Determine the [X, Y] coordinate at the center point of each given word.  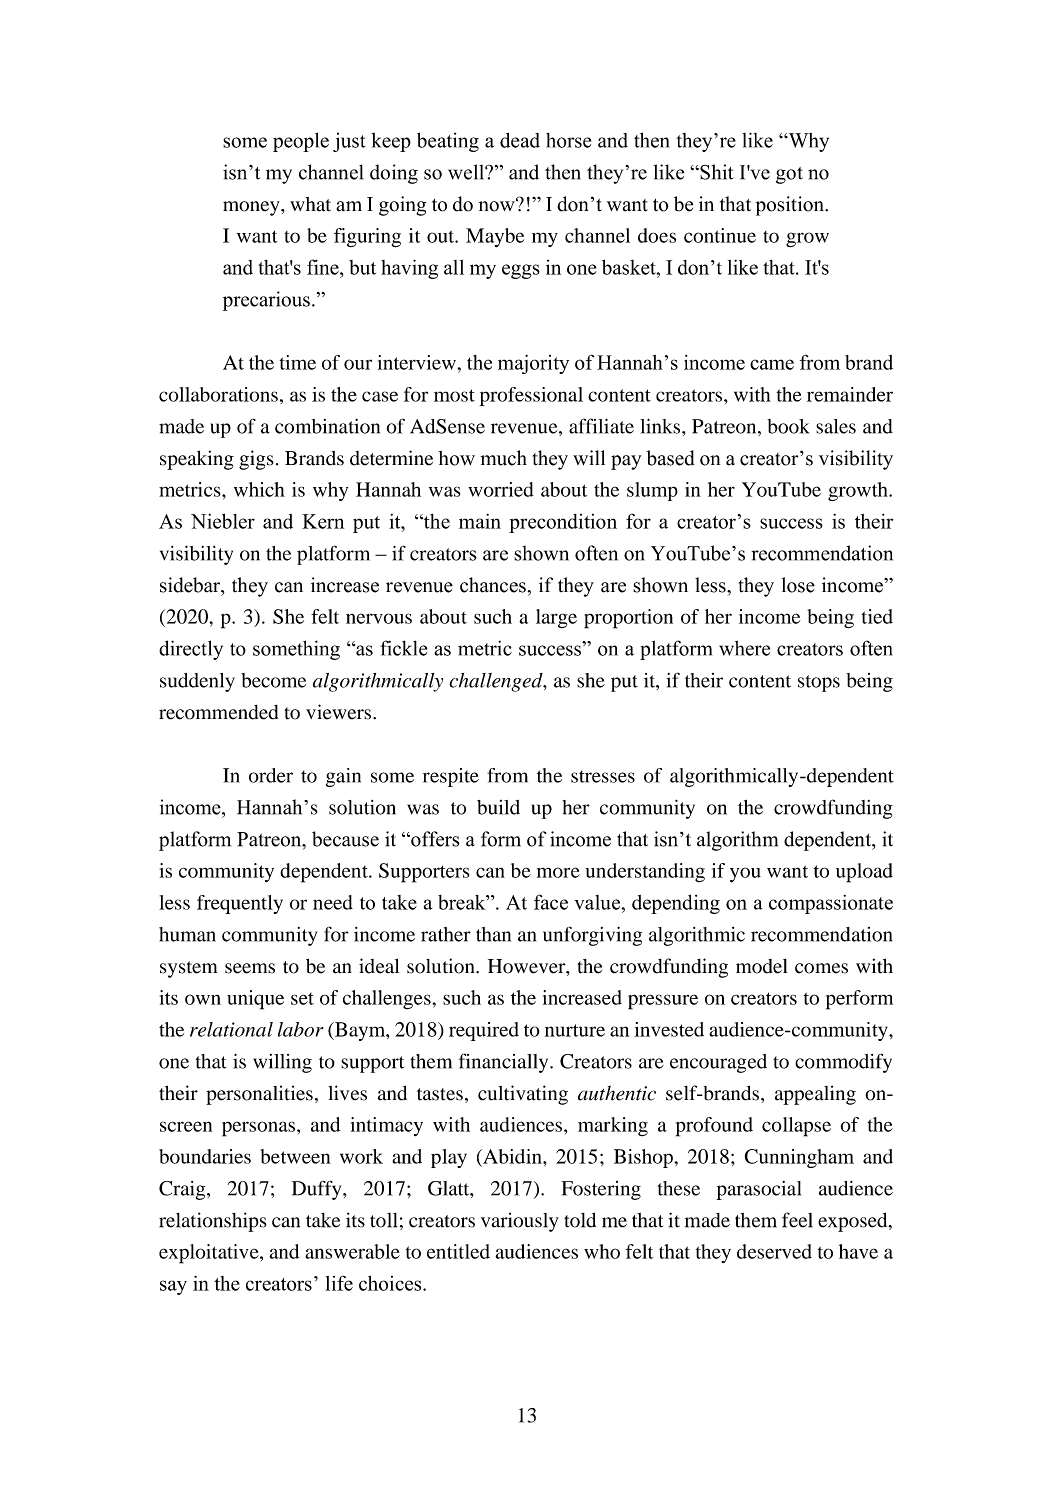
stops [819, 683]
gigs [256, 460]
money [252, 208]
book [788, 426]
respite [451, 777]
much [504, 458]
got [789, 175]
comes [821, 968]
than [493, 934]
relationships [213, 1222]
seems [250, 968]
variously [520, 1222]
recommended [218, 712]
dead [520, 140]
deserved [774, 1251]
